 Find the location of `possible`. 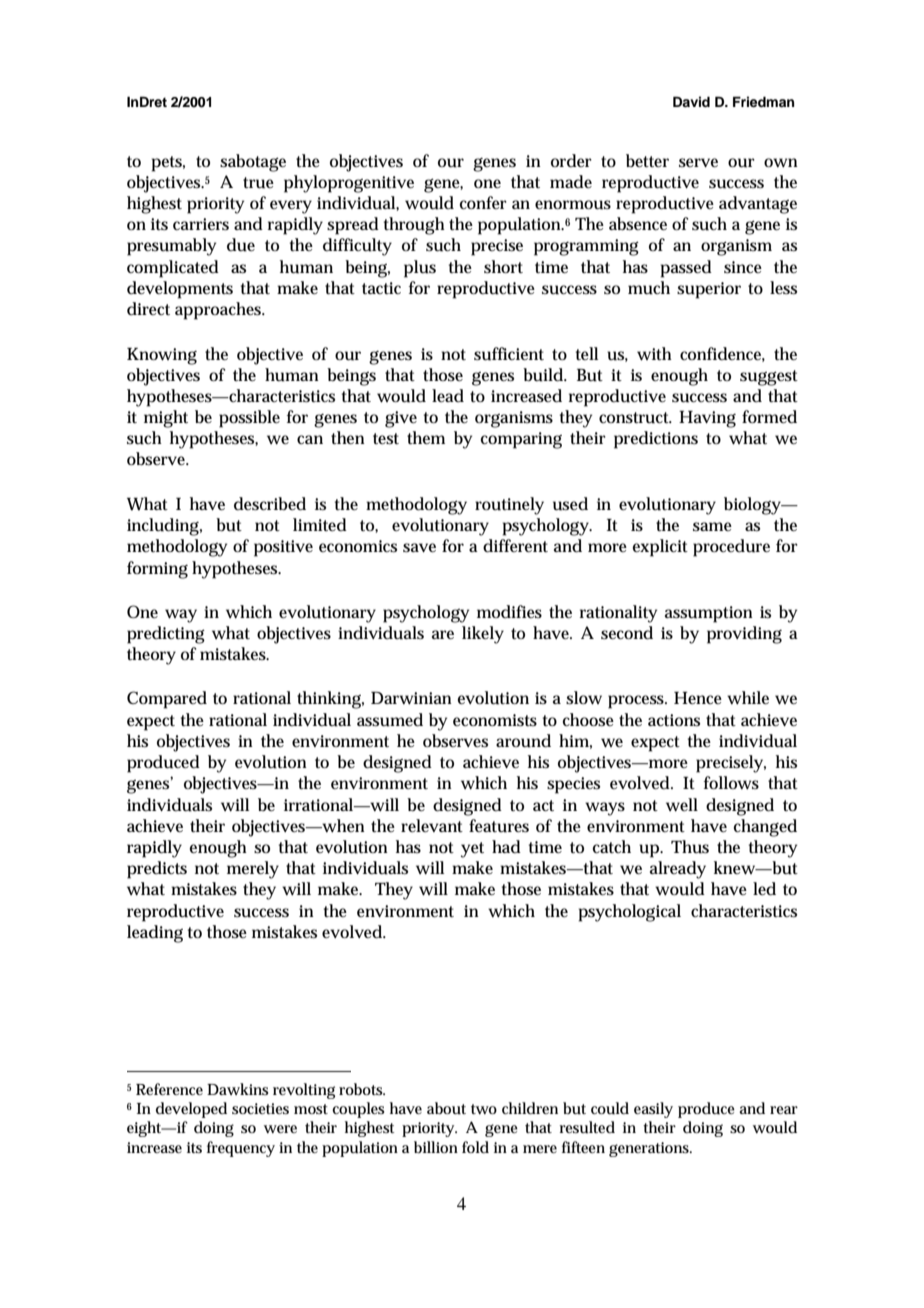

possible is located at coordinates (249, 419).
